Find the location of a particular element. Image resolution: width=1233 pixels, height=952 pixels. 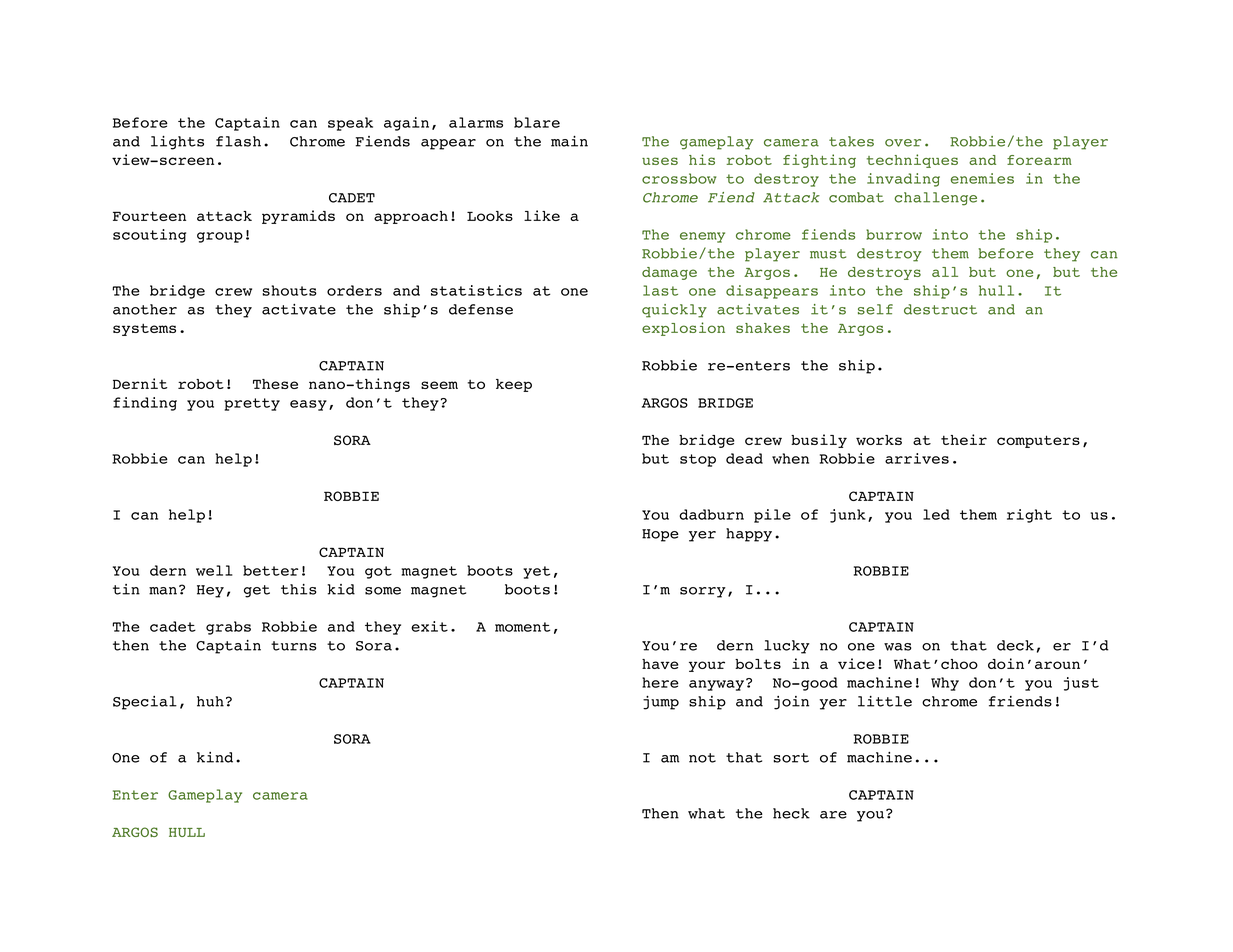

stop is located at coordinates (698, 460).
